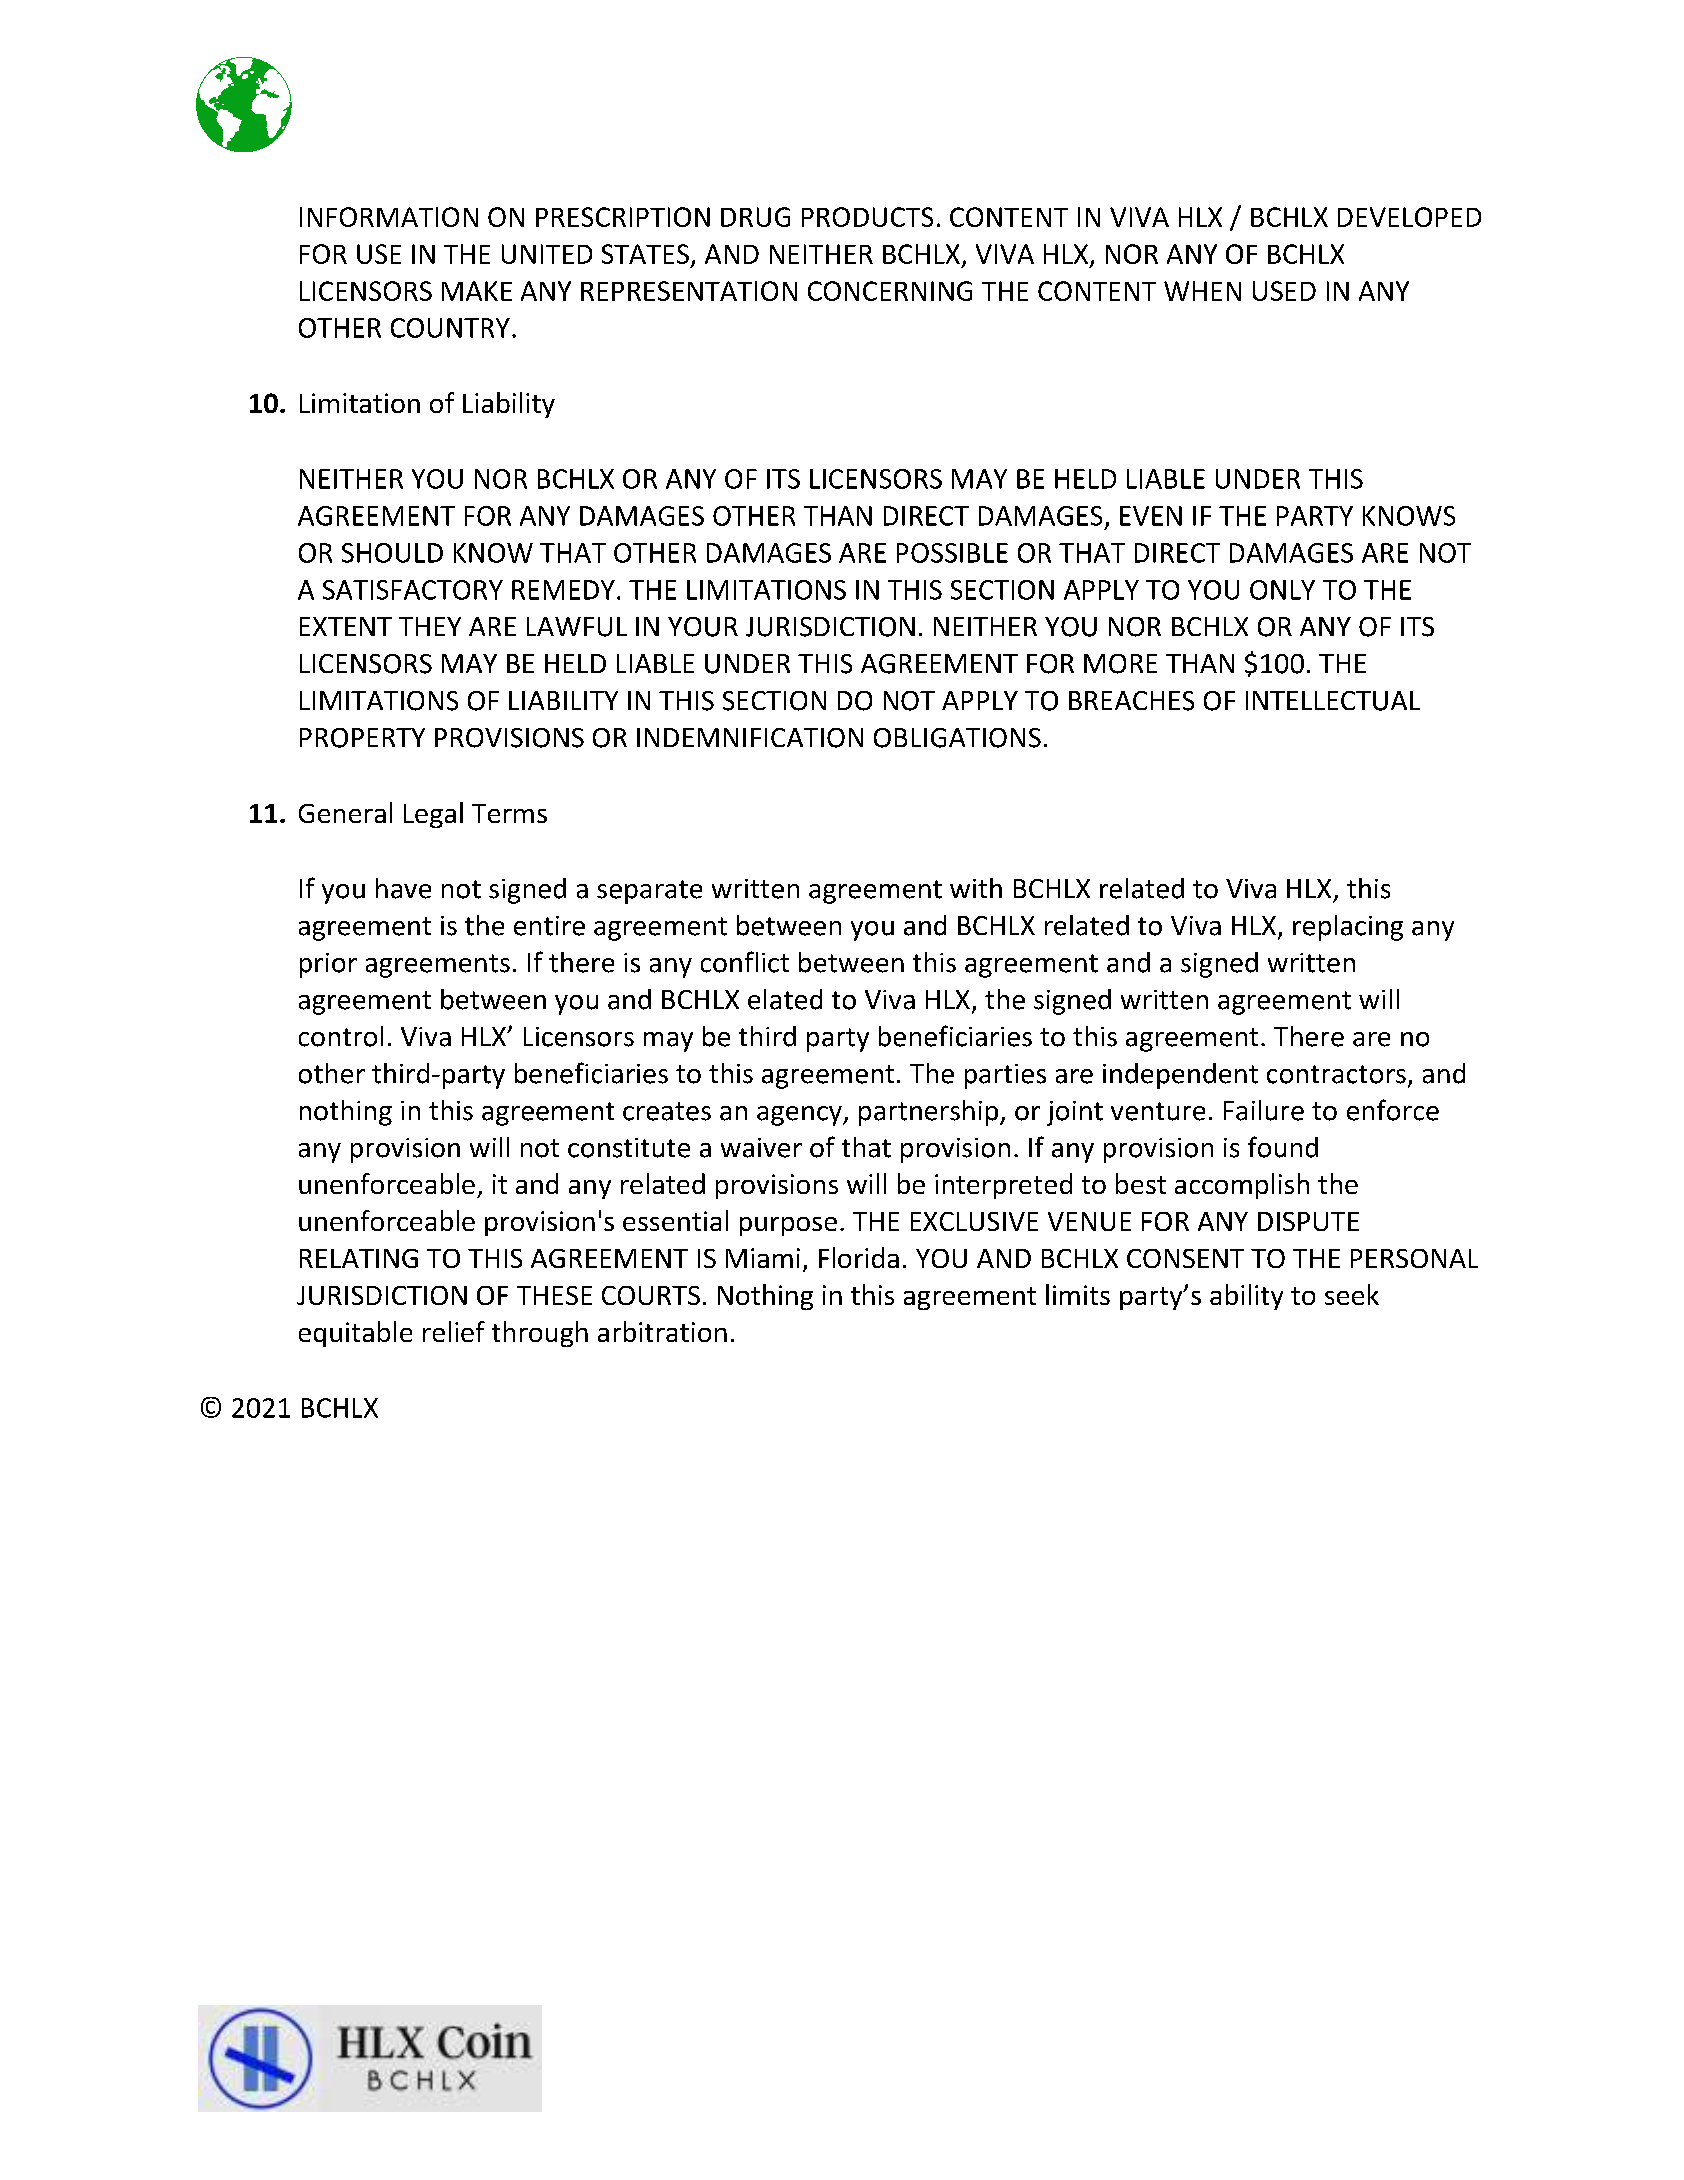  I want to click on replacing, so click(1348, 928).
